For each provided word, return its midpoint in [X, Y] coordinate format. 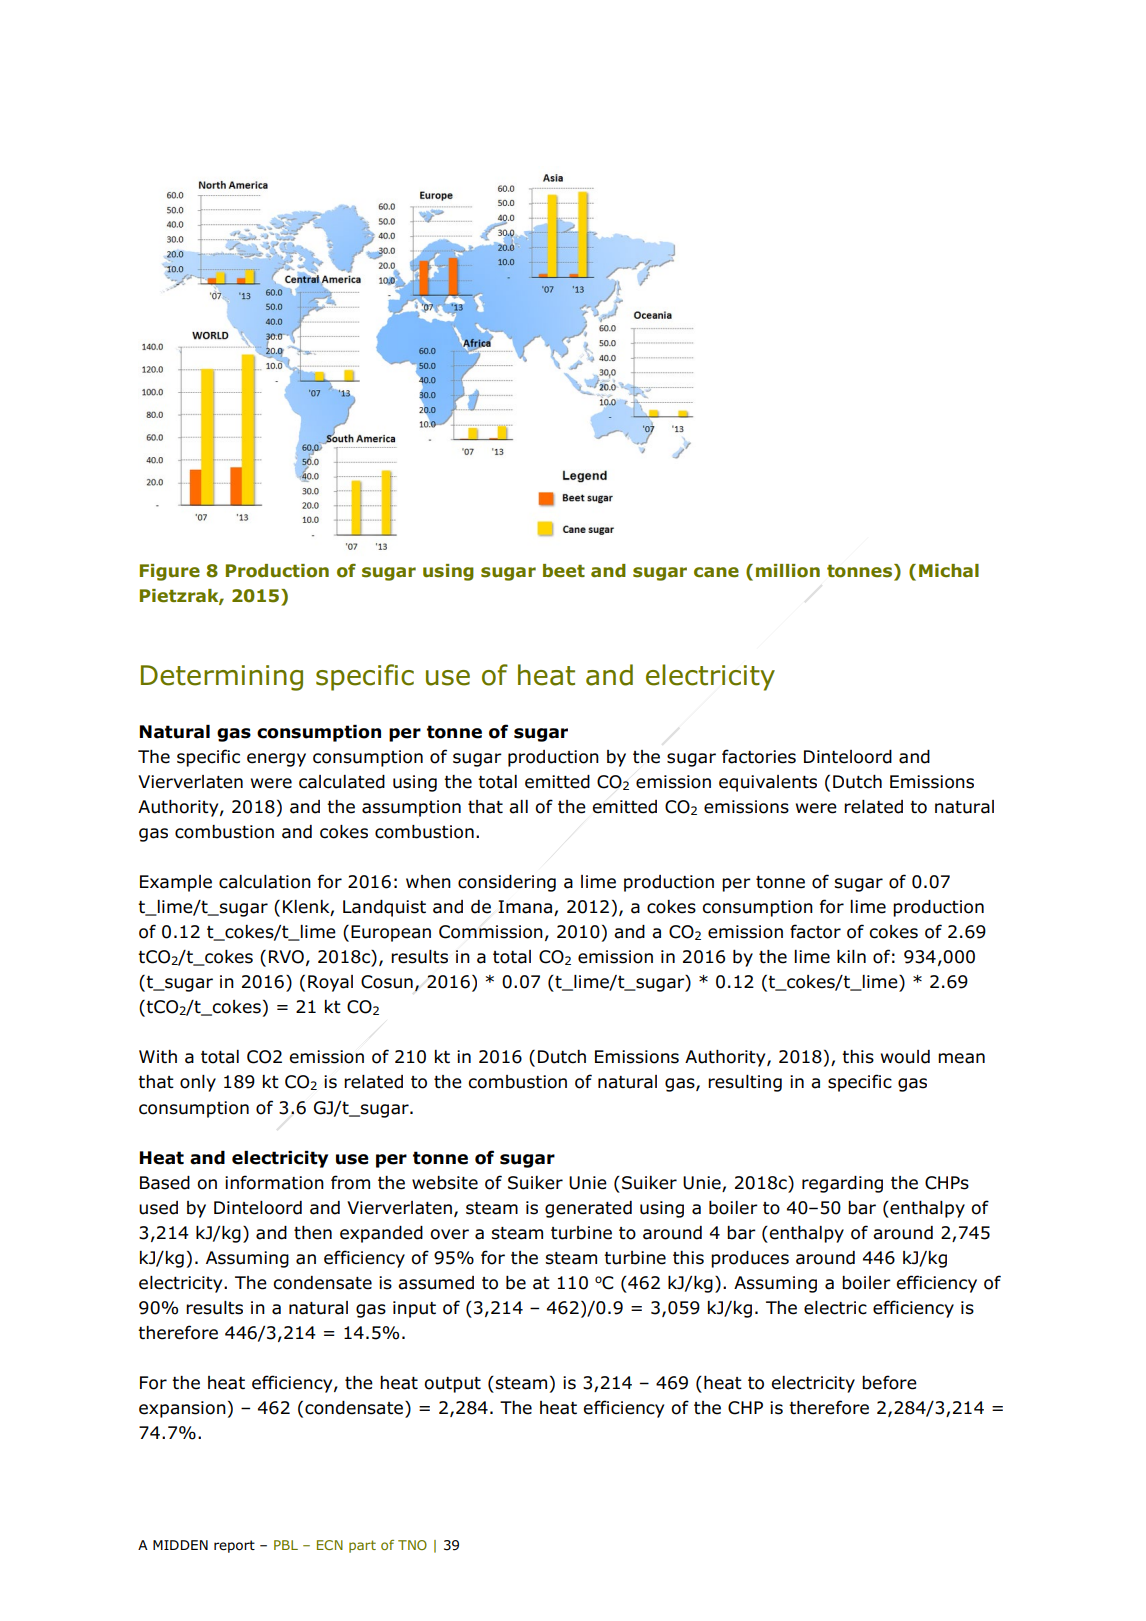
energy [276, 760]
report [234, 1546]
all [518, 807]
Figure [170, 572]
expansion [182, 1409]
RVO [286, 957]
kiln [851, 956]
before [889, 1382]
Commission [491, 932]
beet [564, 571]
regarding [842, 1184]
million [788, 571]
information [274, 1182]
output [452, 1385]
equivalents [768, 783]
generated [588, 1209]
